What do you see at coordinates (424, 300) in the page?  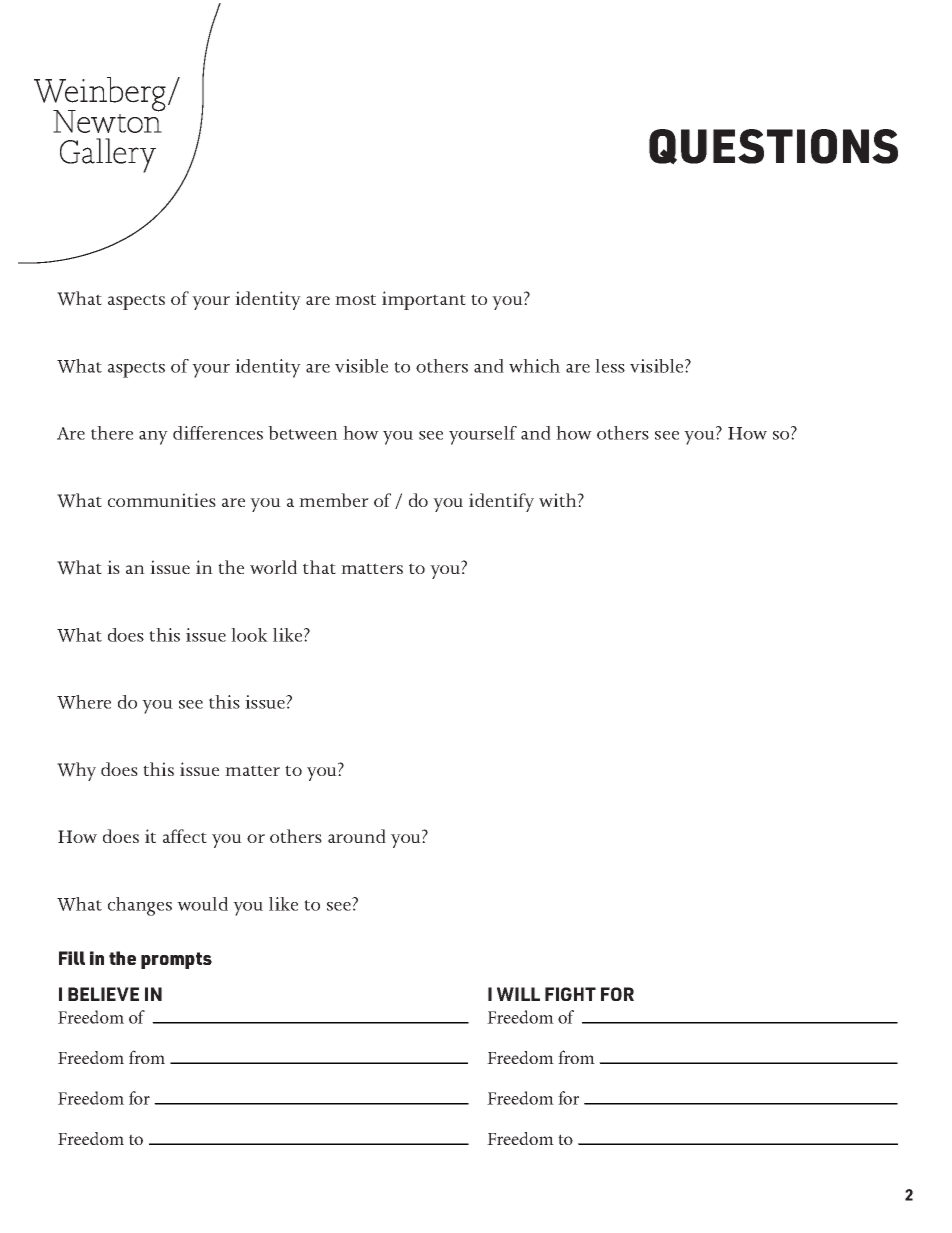 I see `important` at bounding box center [424, 300].
